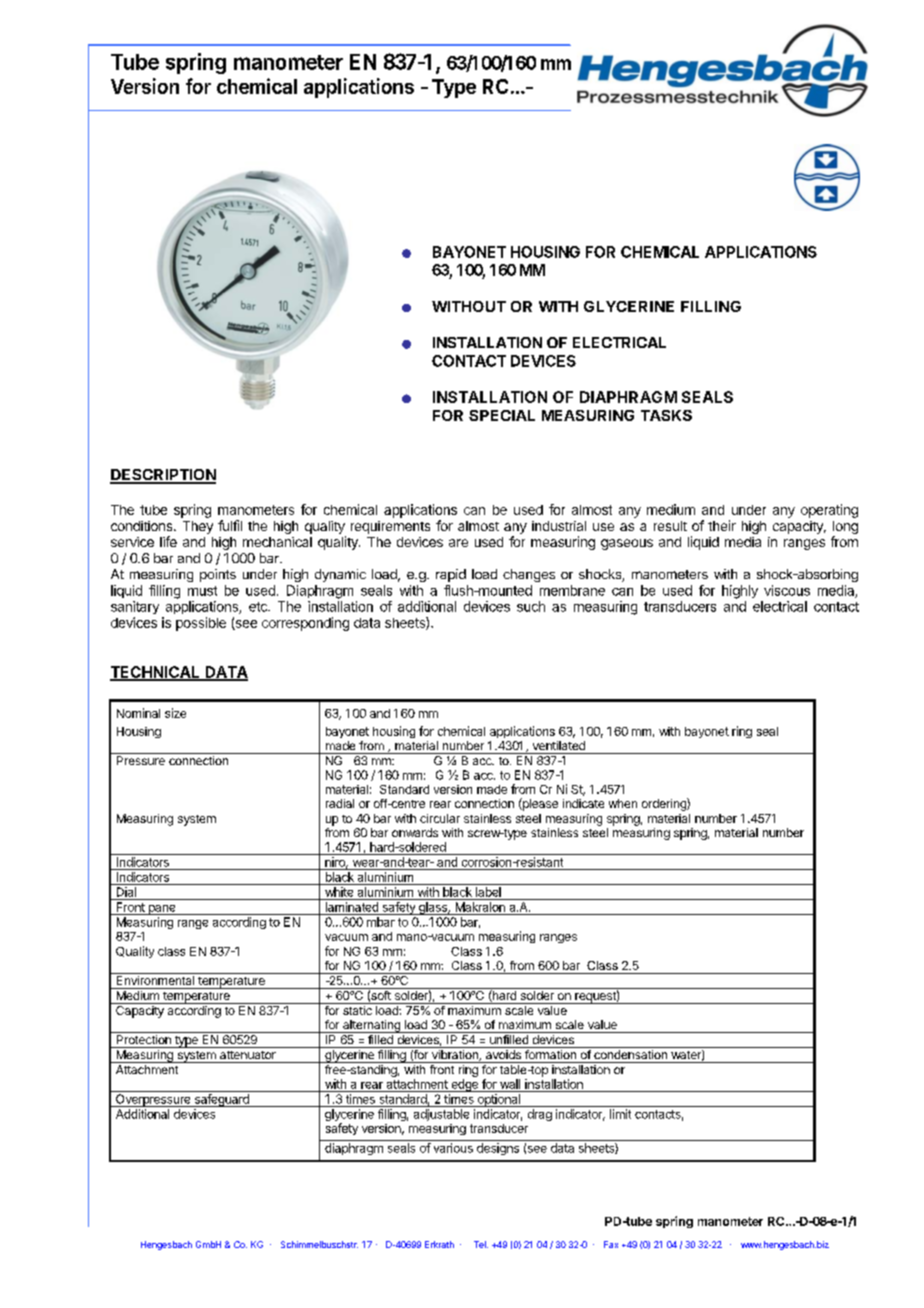 The image size is (924, 1308). Describe the element at coordinates (453, 1148) in the screenshot. I see `various` at that location.
